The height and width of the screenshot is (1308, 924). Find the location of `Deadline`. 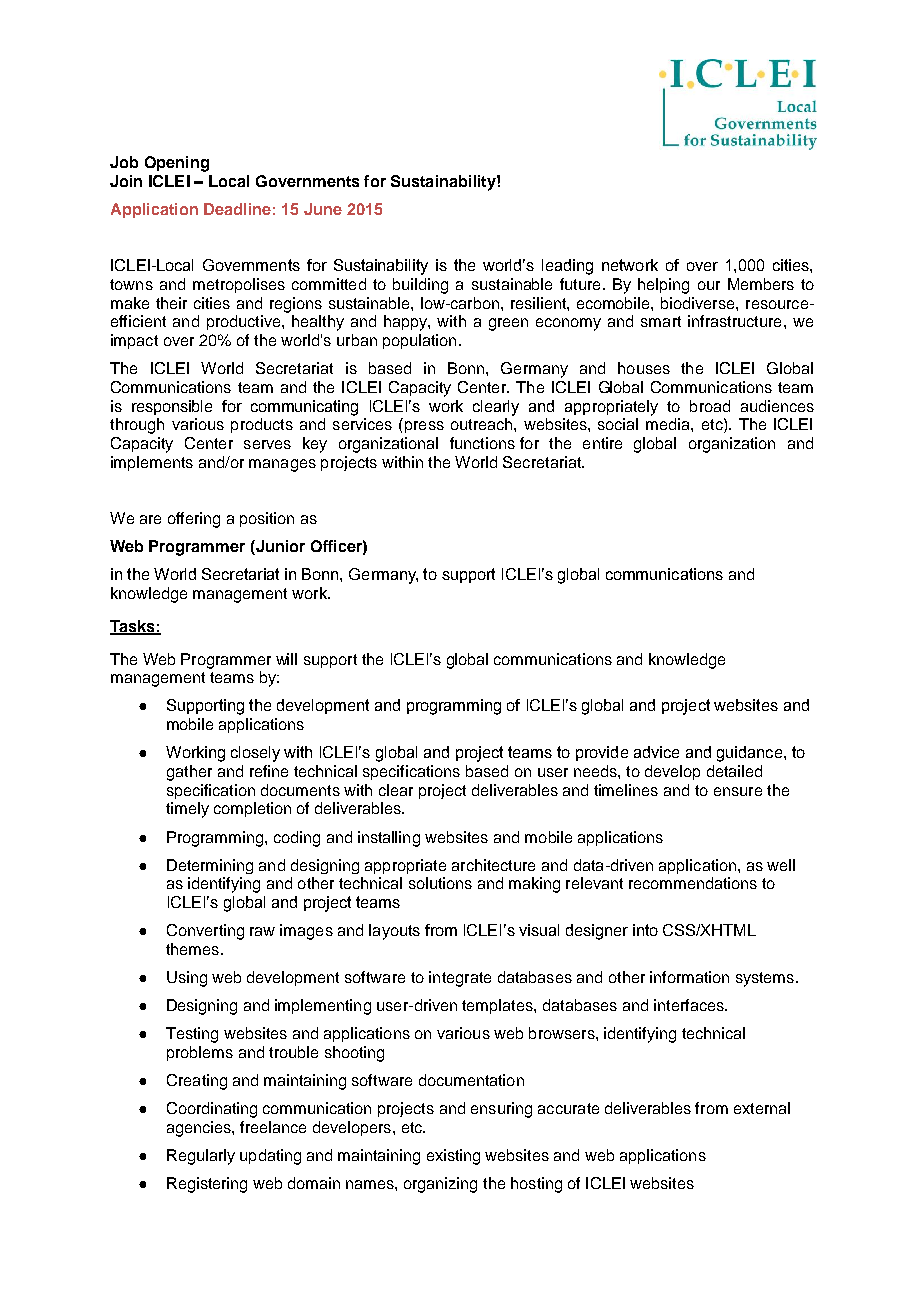

Deadline is located at coordinates (237, 209).
